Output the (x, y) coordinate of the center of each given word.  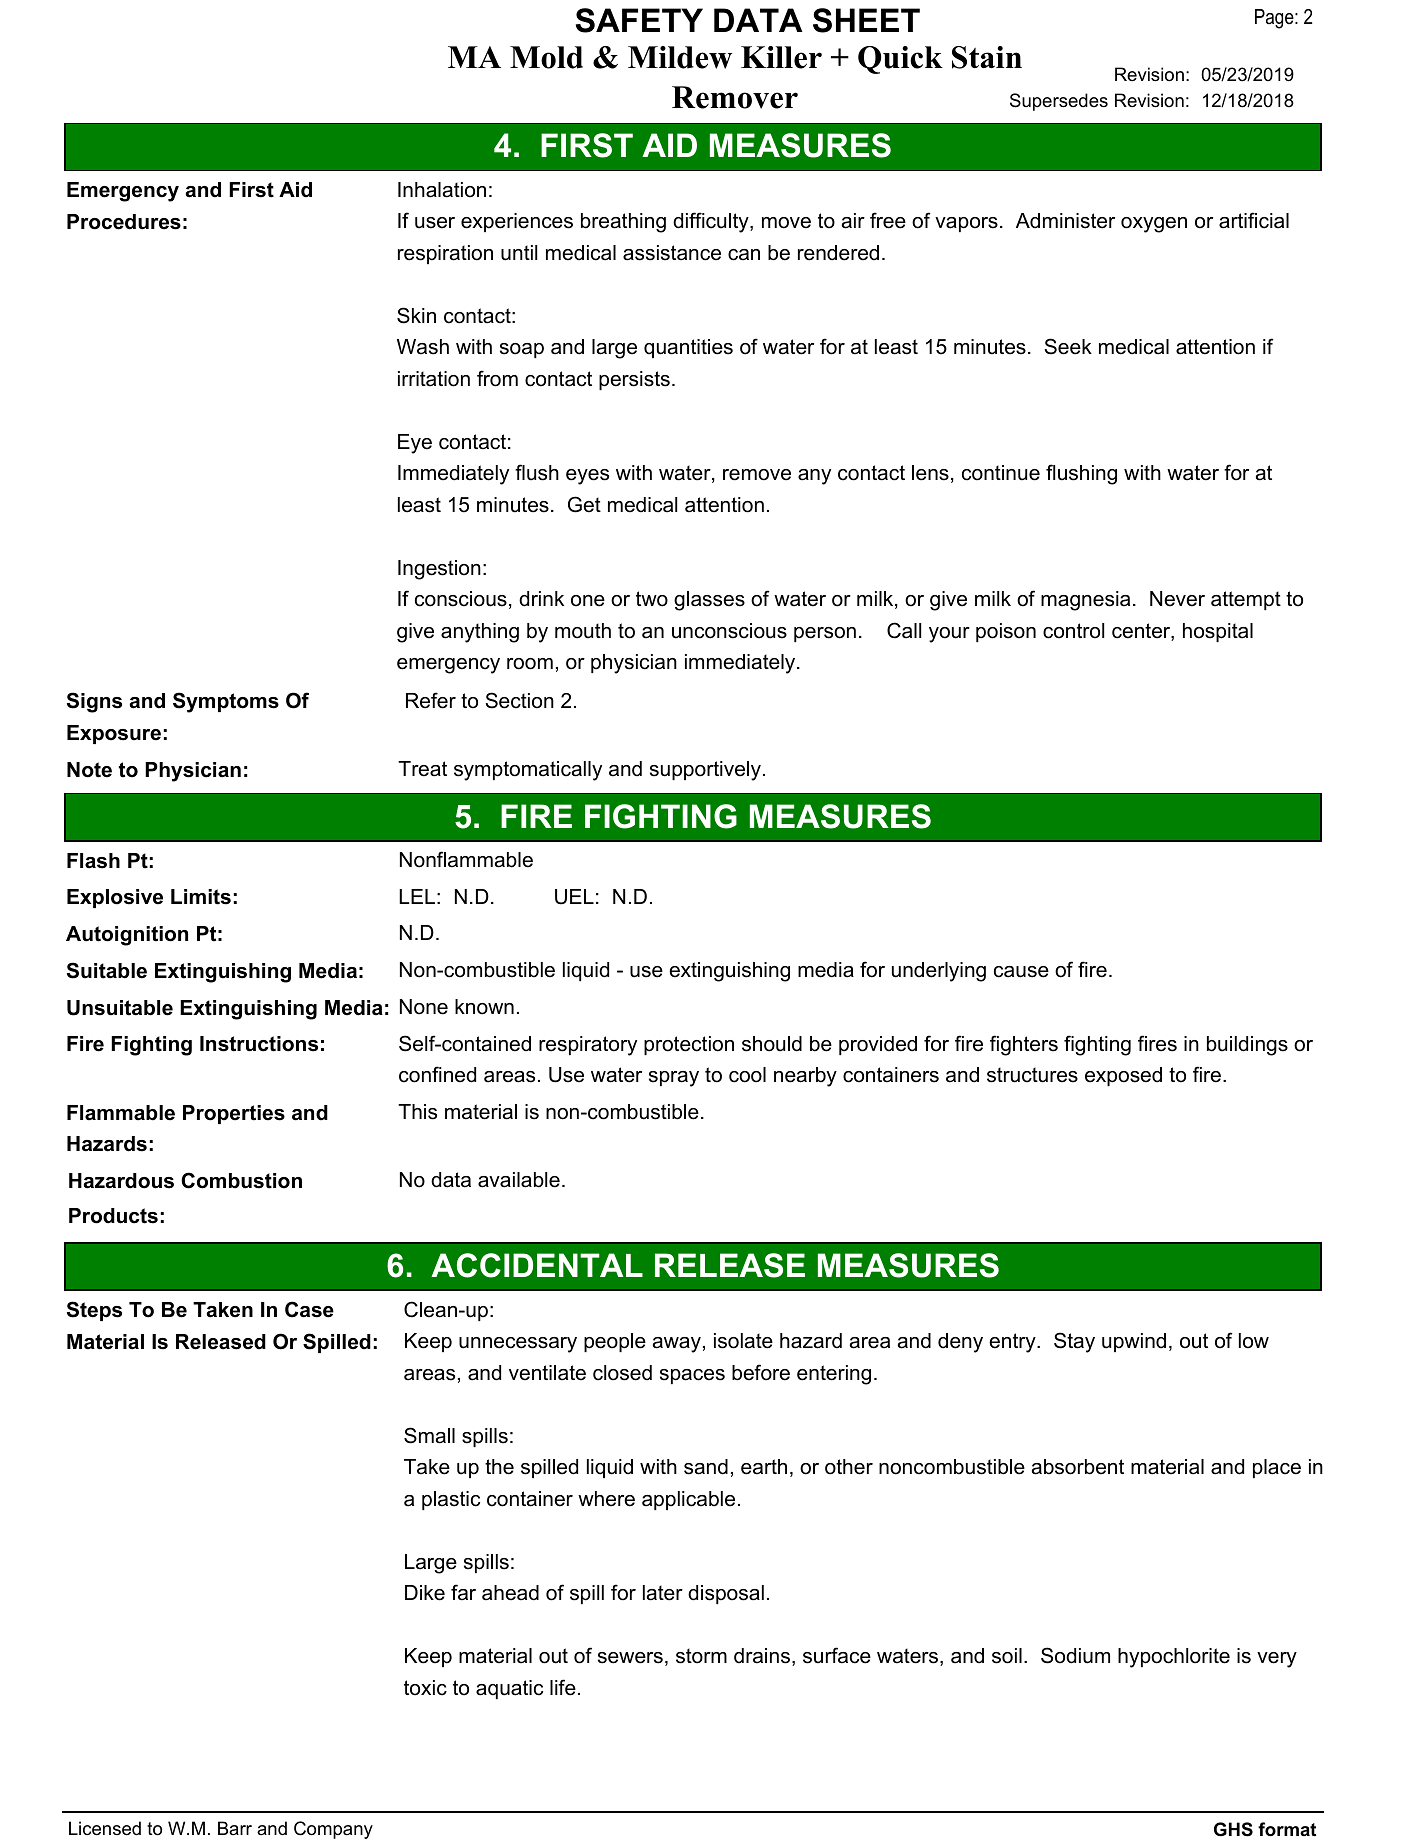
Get (584, 504)
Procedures (124, 222)
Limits (201, 897)
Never (1177, 599)
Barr (235, 1828)
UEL (574, 897)
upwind (1134, 1342)
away (677, 1345)
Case (309, 1309)
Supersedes (1059, 102)
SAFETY (639, 20)
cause (1021, 972)
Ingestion (439, 570)
